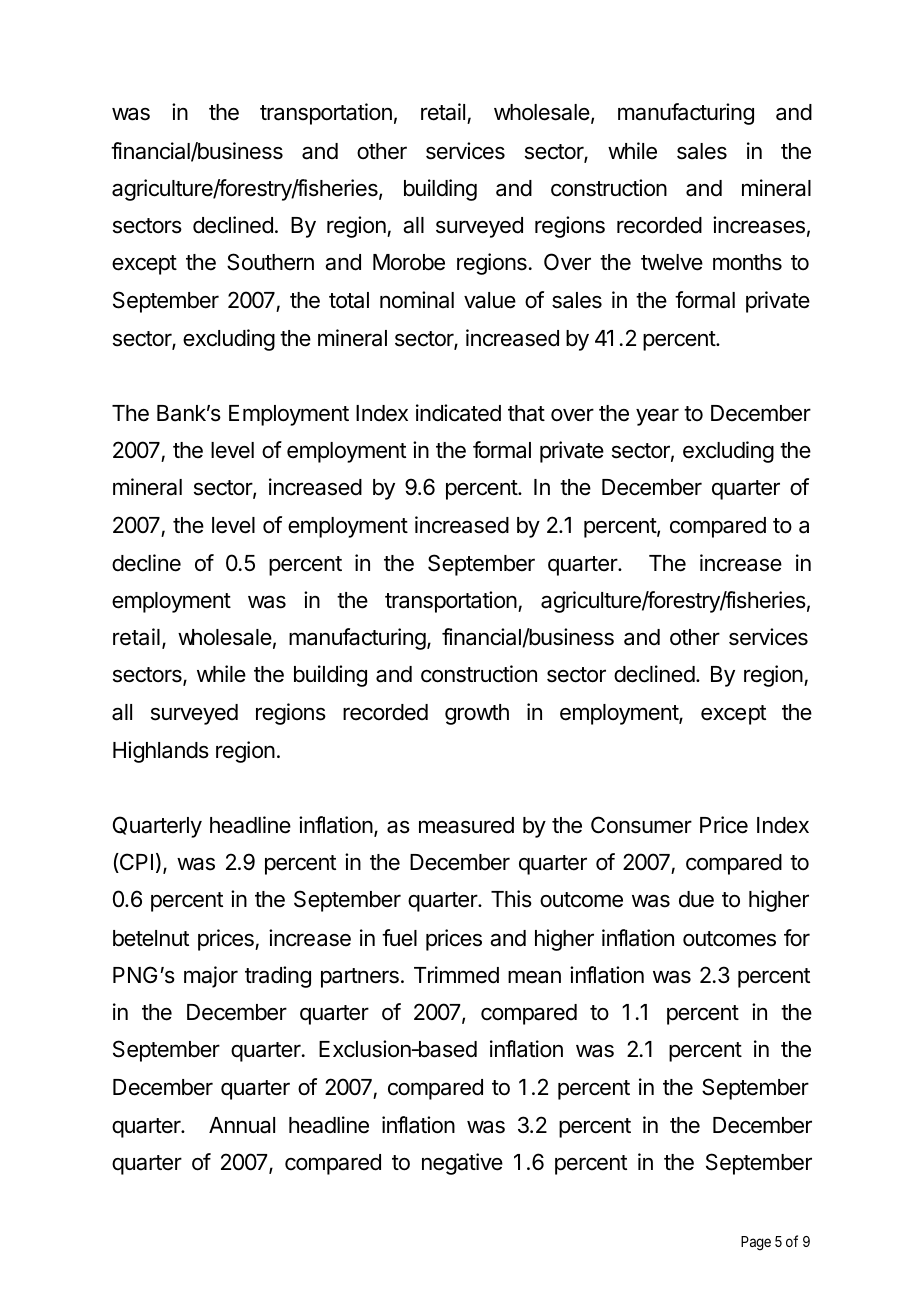 The image size is (924, 1307). Describe the element at coordinates (242, 1125) in the screenshot. I see `Annual` at that location.
